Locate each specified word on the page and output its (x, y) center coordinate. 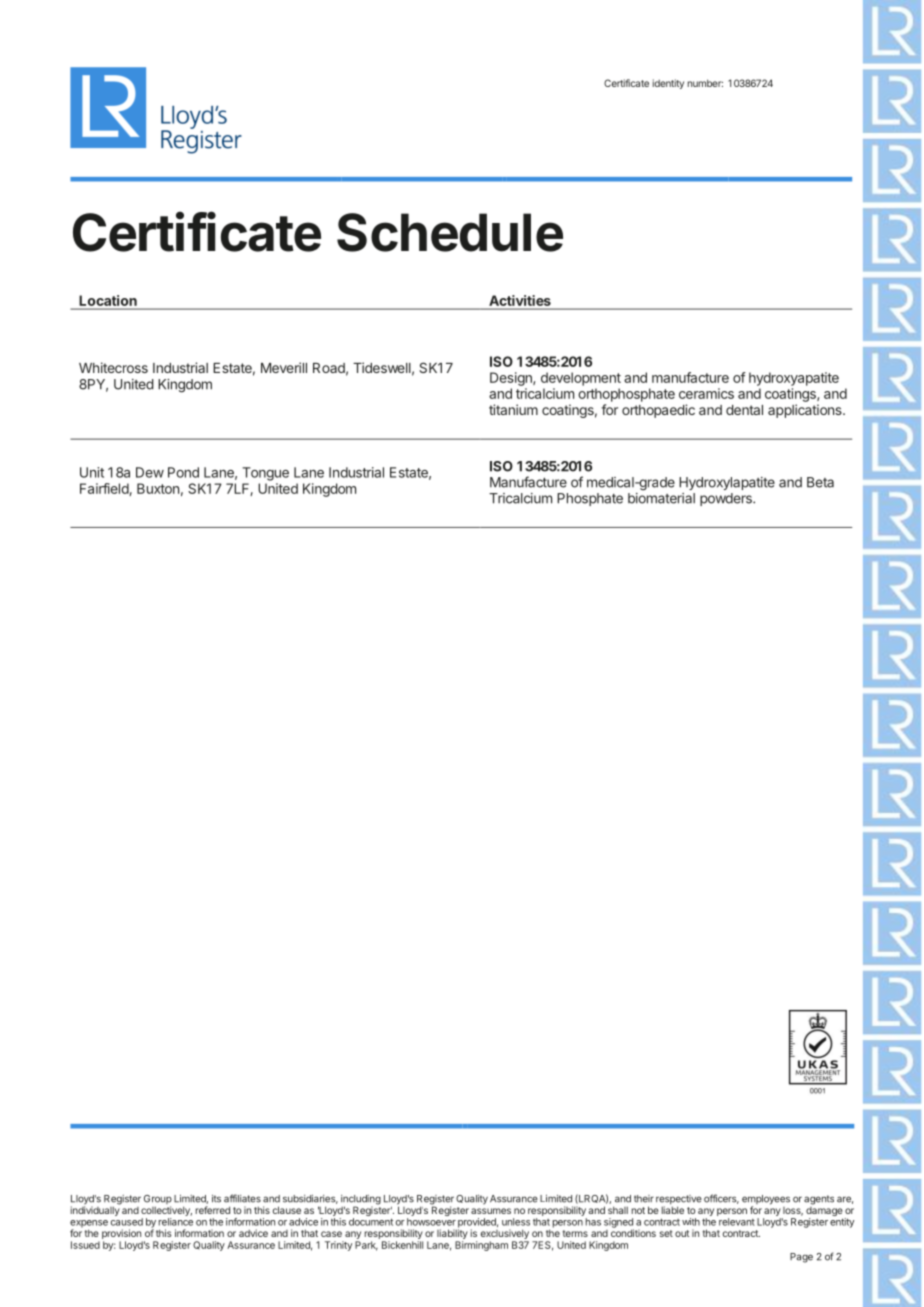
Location (108, 300)
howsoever (431, 1222)
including (361, 1201)
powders (727, 499)
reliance (175, 1222)
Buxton (158, 488)
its (216, 1198)
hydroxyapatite (794, 379)
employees (766, 1201)
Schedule (450, 232)
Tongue (265, 474)
